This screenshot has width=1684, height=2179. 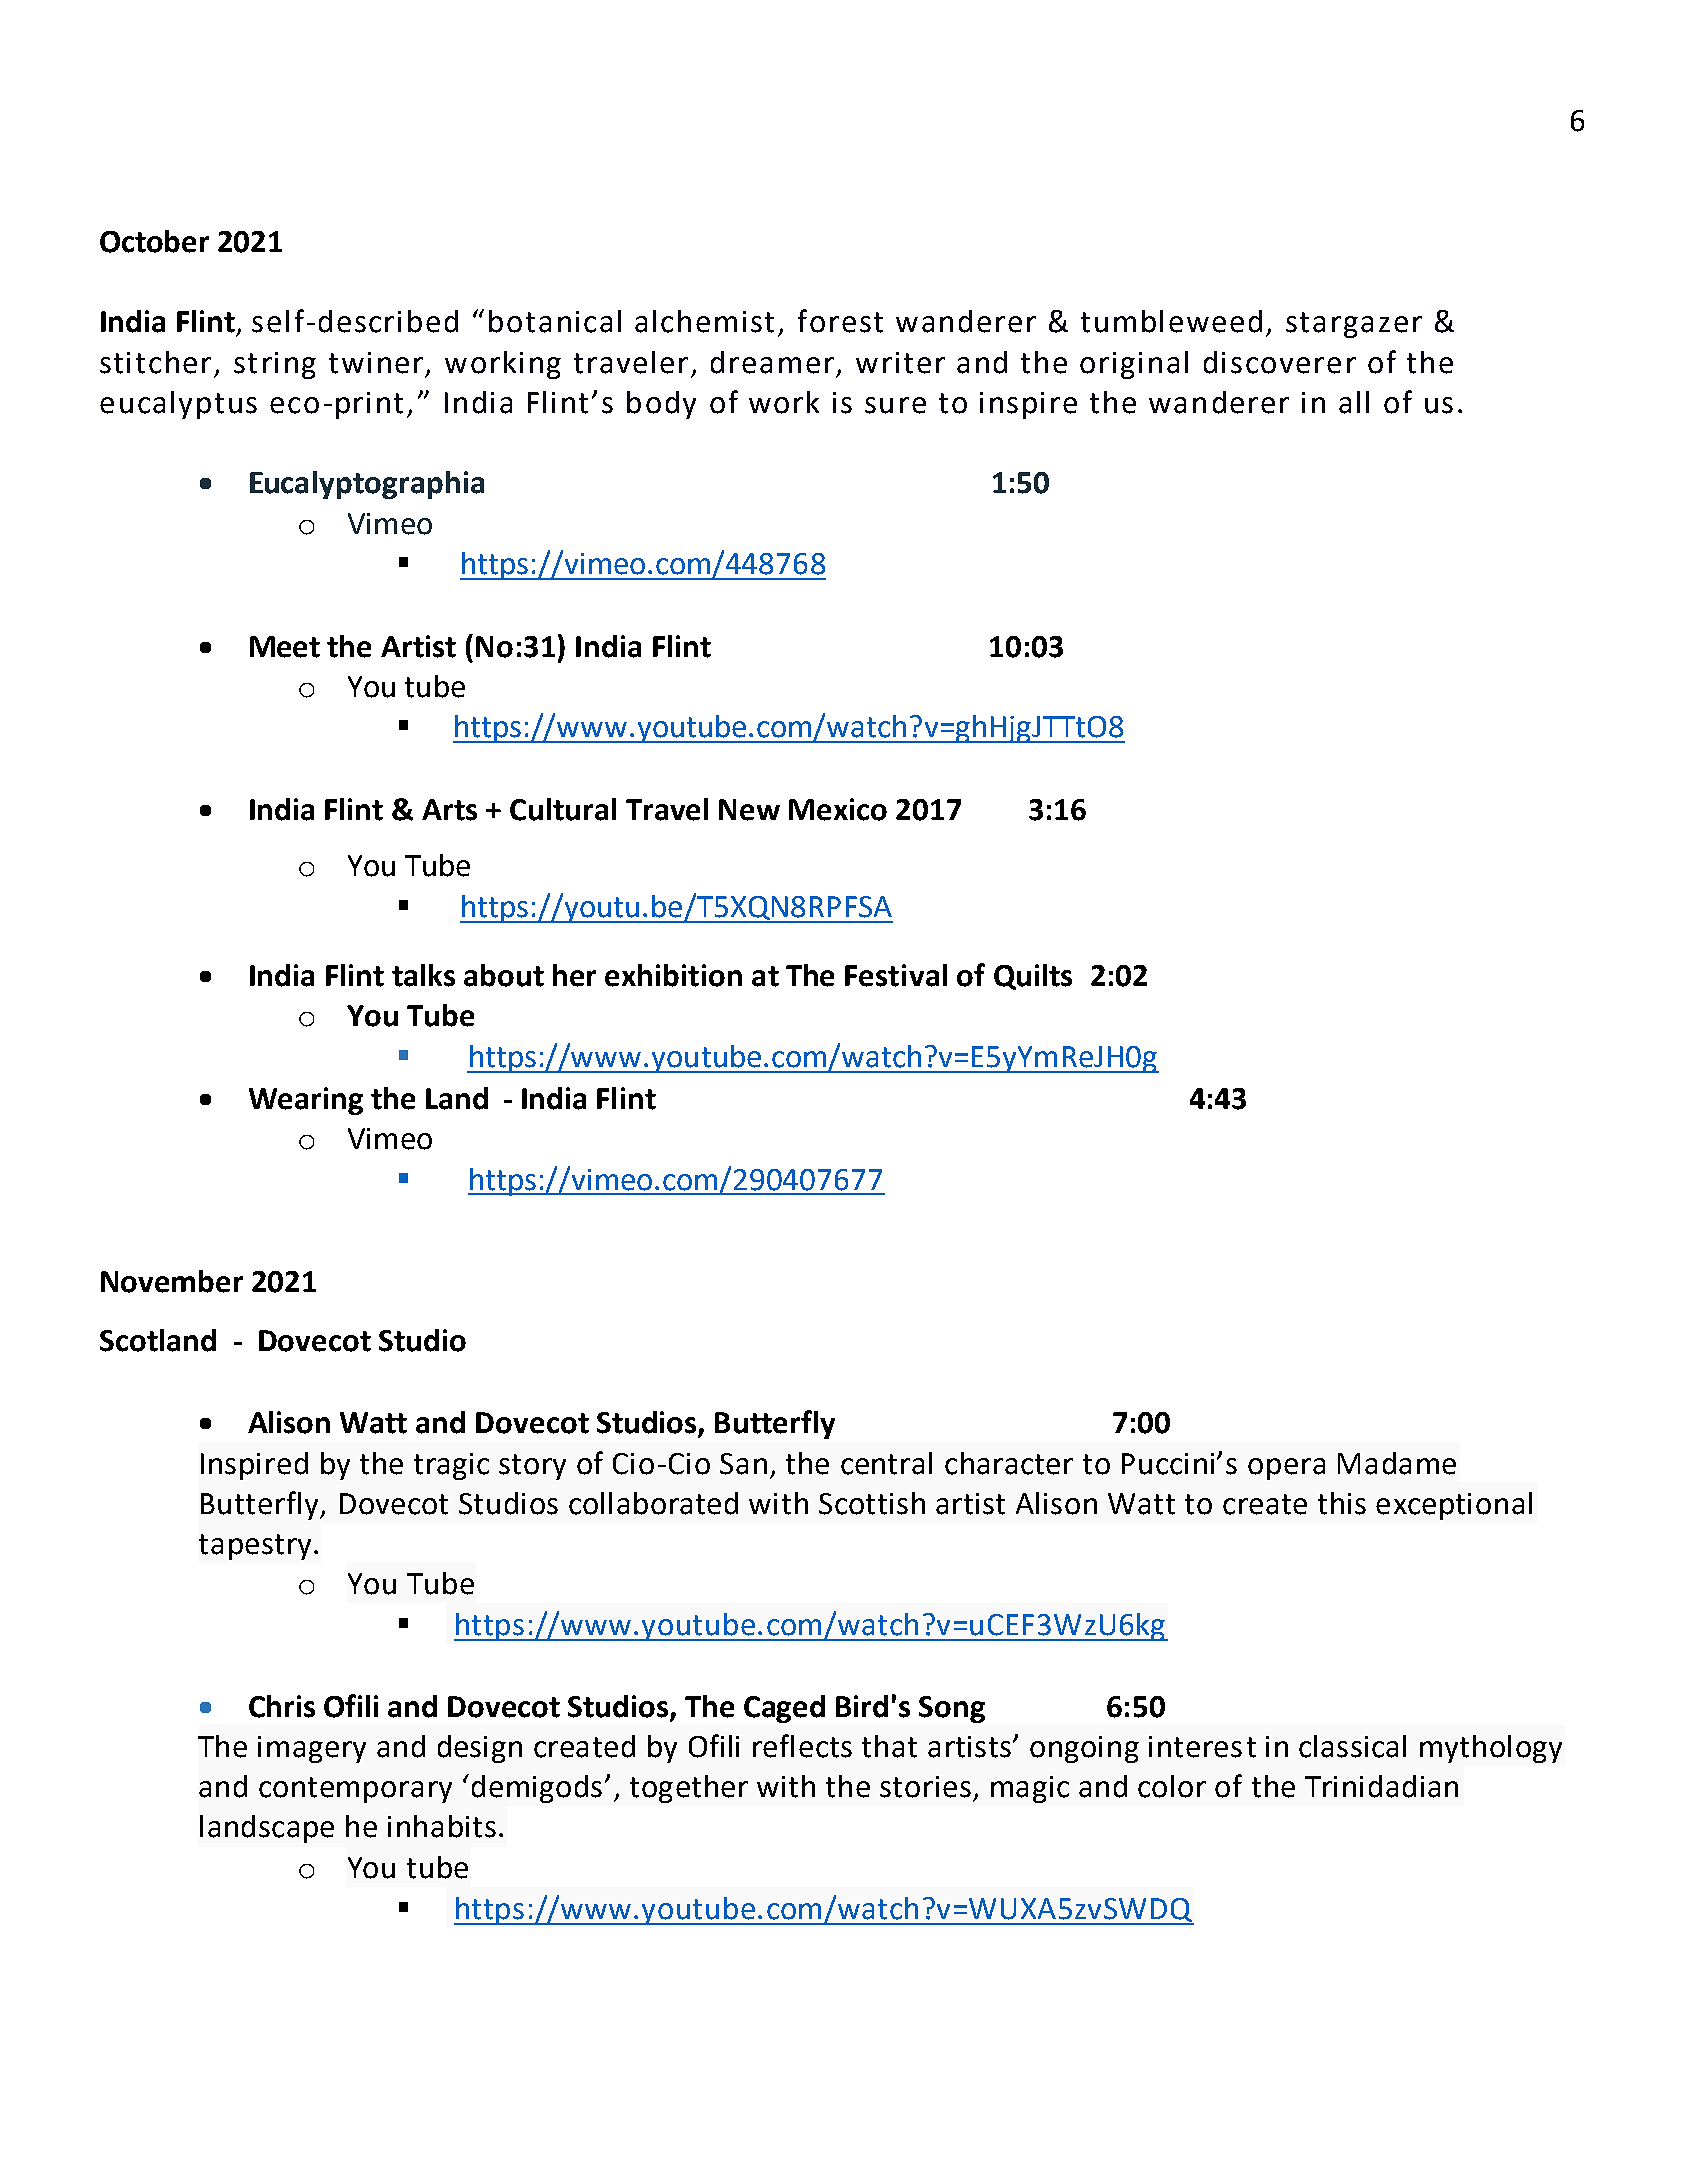 I want to click on contemporary, so click(x=355, y=1790).
